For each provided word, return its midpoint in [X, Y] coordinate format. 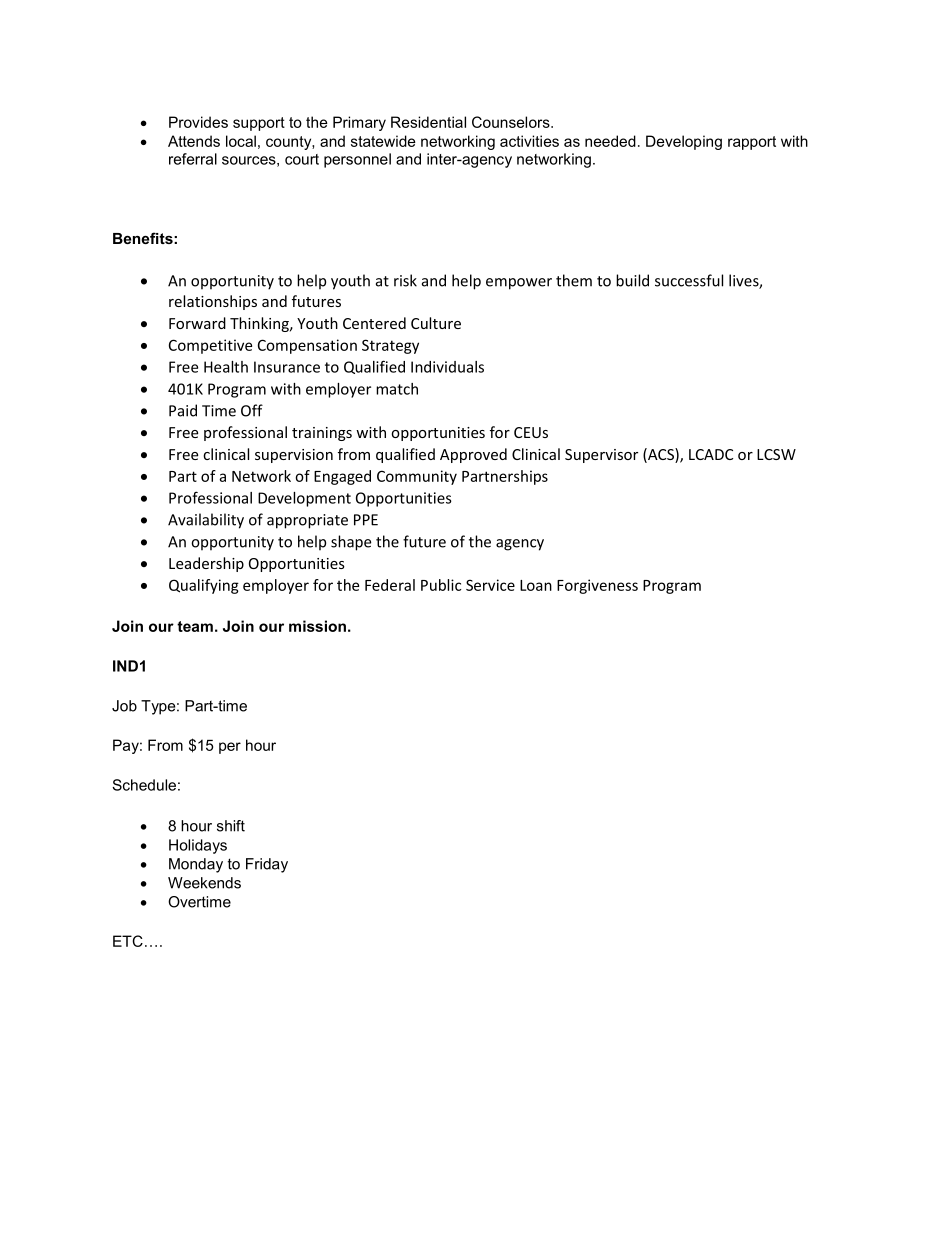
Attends [194, 141]
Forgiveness [597, 586]
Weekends [204, 883]
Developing [684, 142]
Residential [428, 122]
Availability [206, 521]
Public [441, 585]
